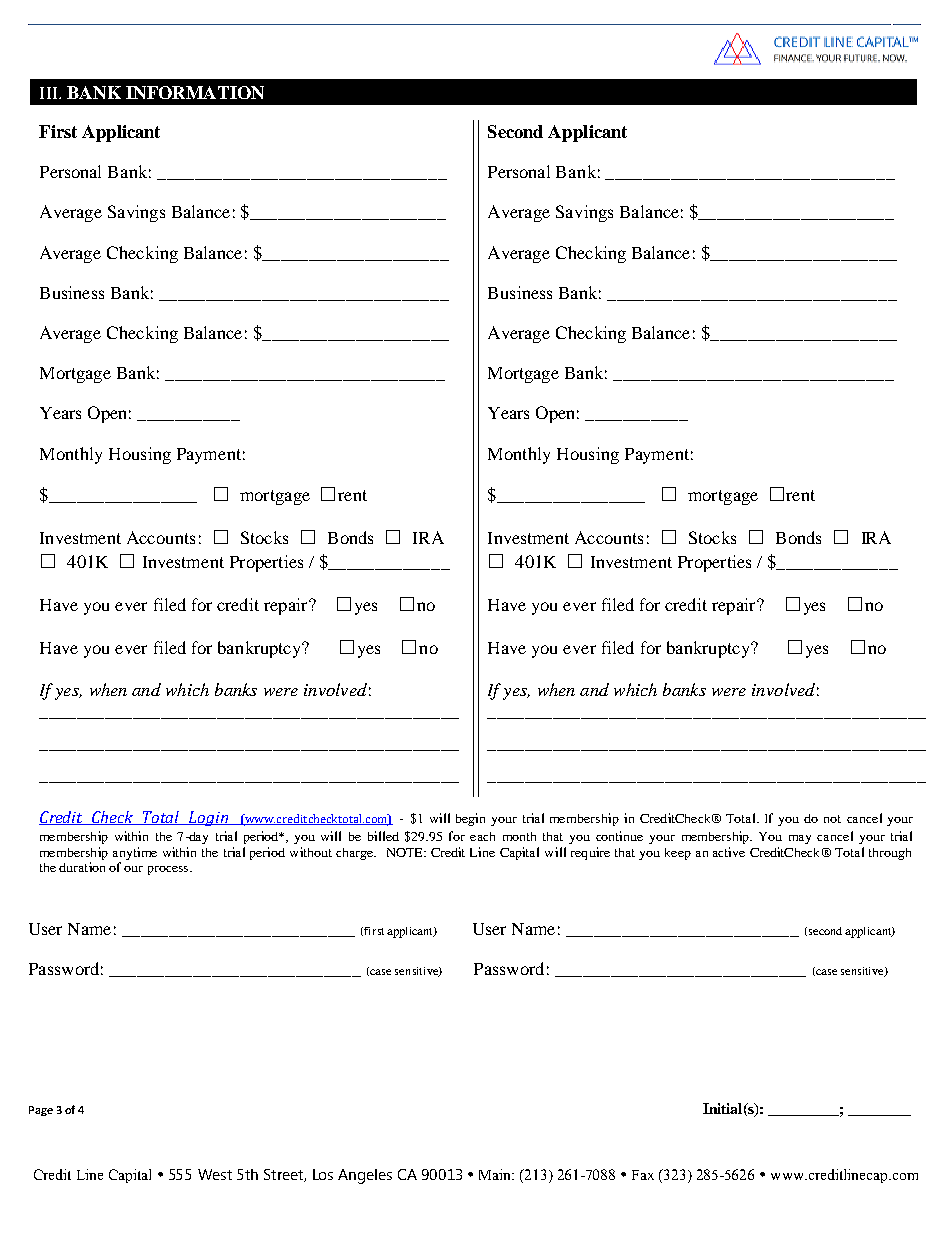 This screenshot has height=1233, width=952. I want to click on begin, so click(470, 819).
